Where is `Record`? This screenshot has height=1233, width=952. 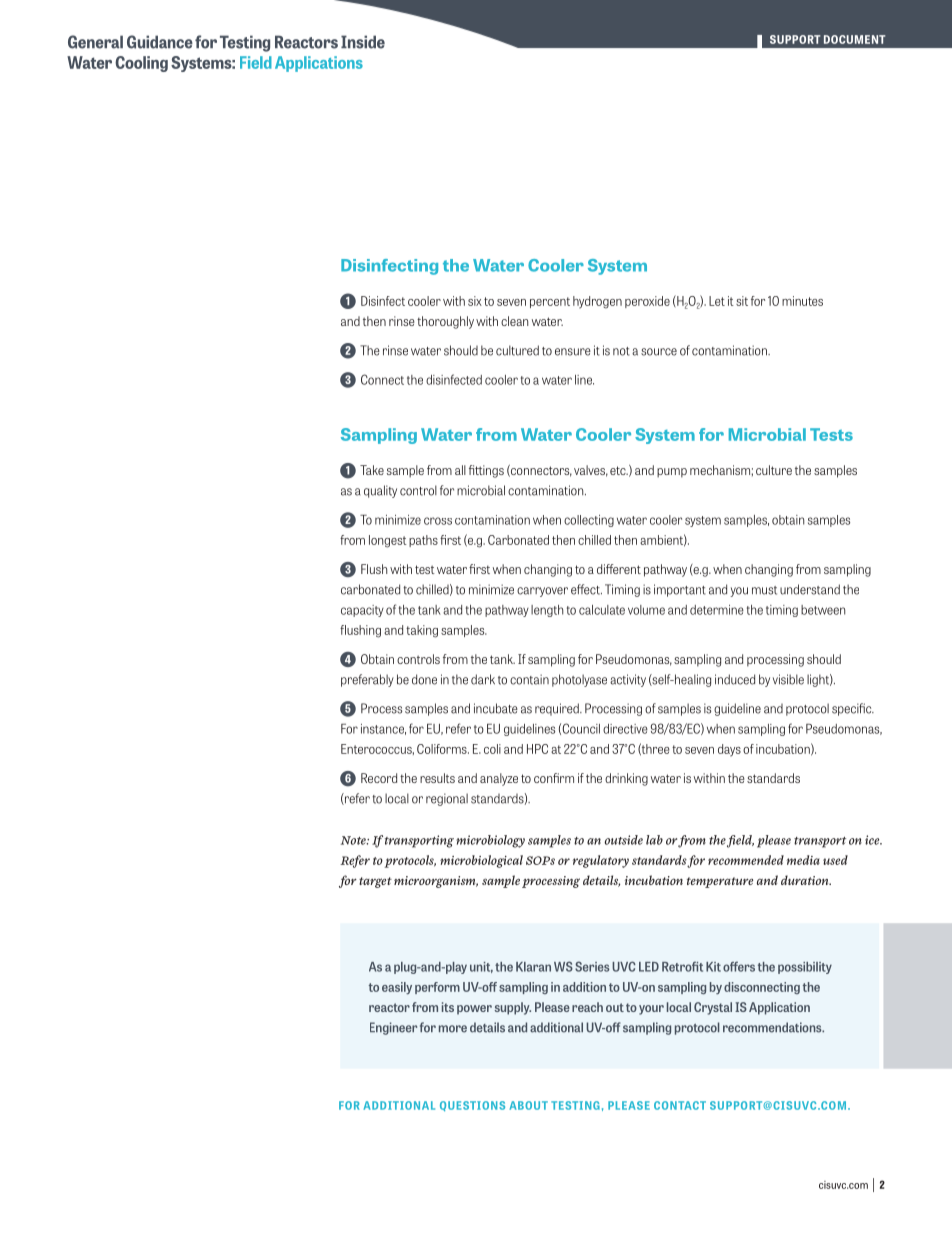
Record is located at coordinates (379, 778).
